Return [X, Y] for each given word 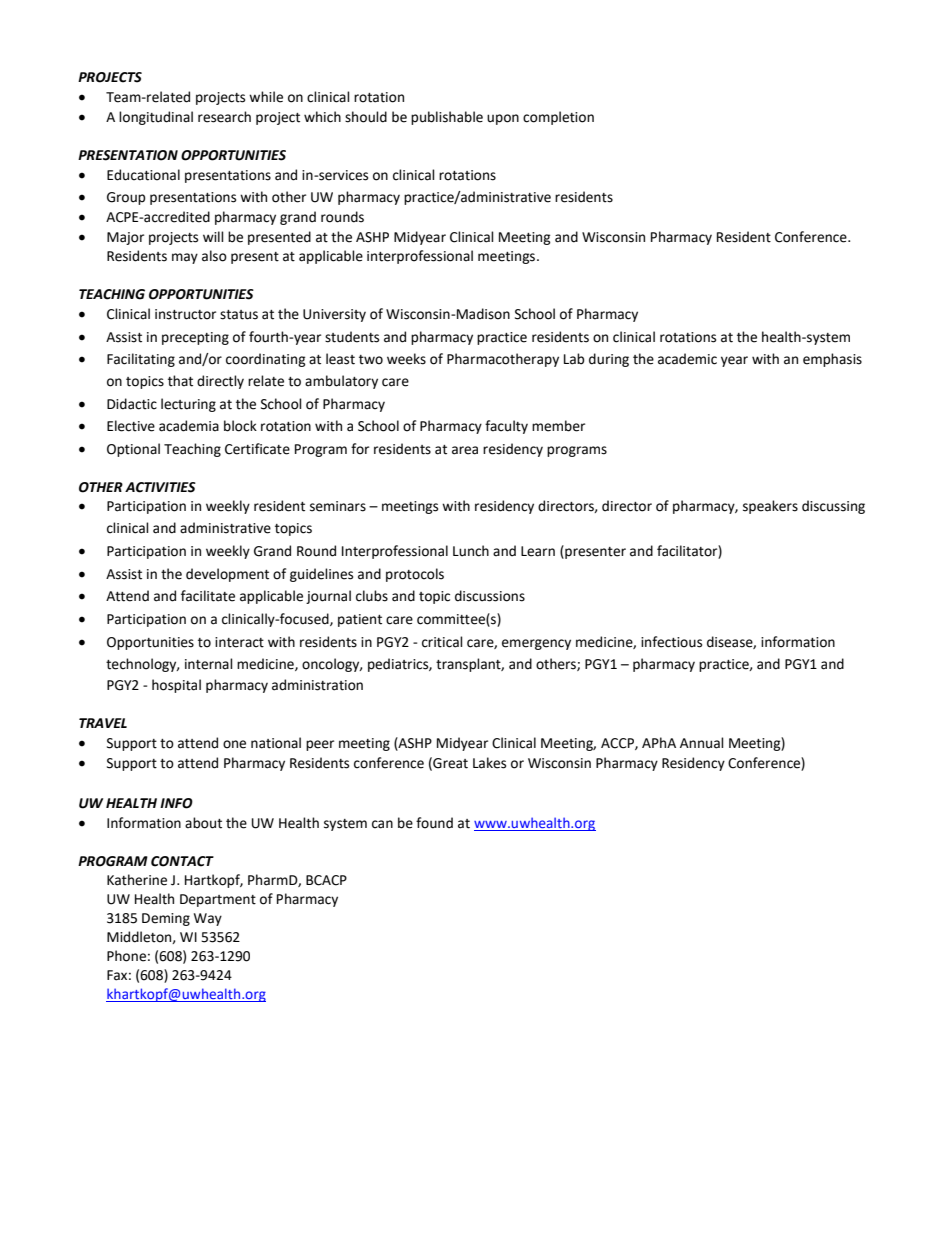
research [224, 117]
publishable [447, 118]
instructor [185, 314]
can [382, 824]
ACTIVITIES [160, 487]
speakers [770, 507]
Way [208, 919]
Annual [702, 743]
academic [687, 359]
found [434, 823]
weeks [406, 359]
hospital [176, 686]
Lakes [489, 763]
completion [558, 118]
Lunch [471, 551]
